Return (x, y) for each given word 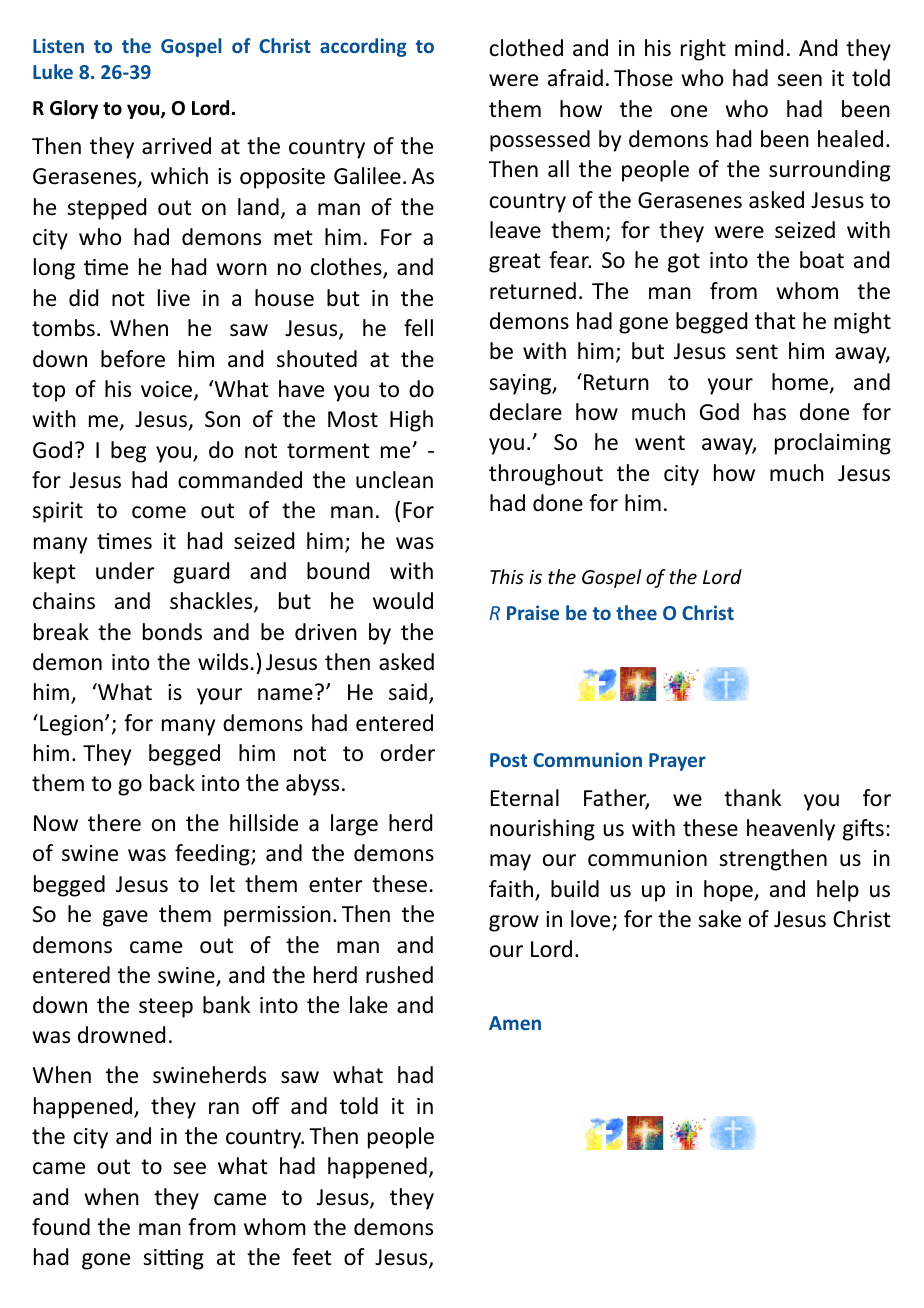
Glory (74, 109)
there (114, 823)
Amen (515, 1023)
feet (312, 1257)
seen (799, 80)
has (770, 412)
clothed (526, 48)
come (159, 512)
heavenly (791, 830)
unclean (394, 480)
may (510, 862)
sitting (173, 1259)
